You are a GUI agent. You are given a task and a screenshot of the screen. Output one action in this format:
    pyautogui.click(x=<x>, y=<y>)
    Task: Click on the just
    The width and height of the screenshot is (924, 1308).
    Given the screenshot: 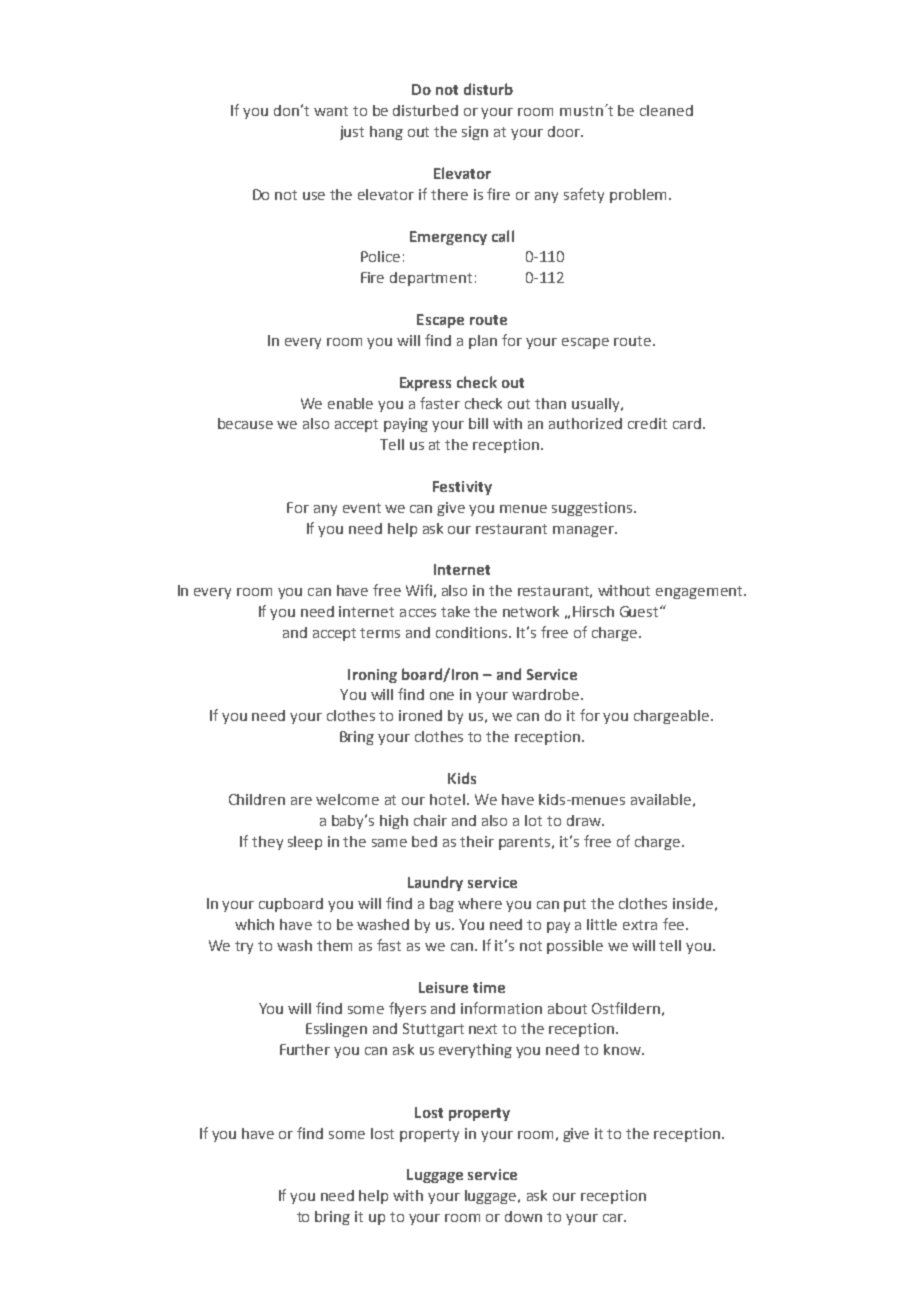 What is the action you would take?
    pyautogui.click(x=352, y=133)
